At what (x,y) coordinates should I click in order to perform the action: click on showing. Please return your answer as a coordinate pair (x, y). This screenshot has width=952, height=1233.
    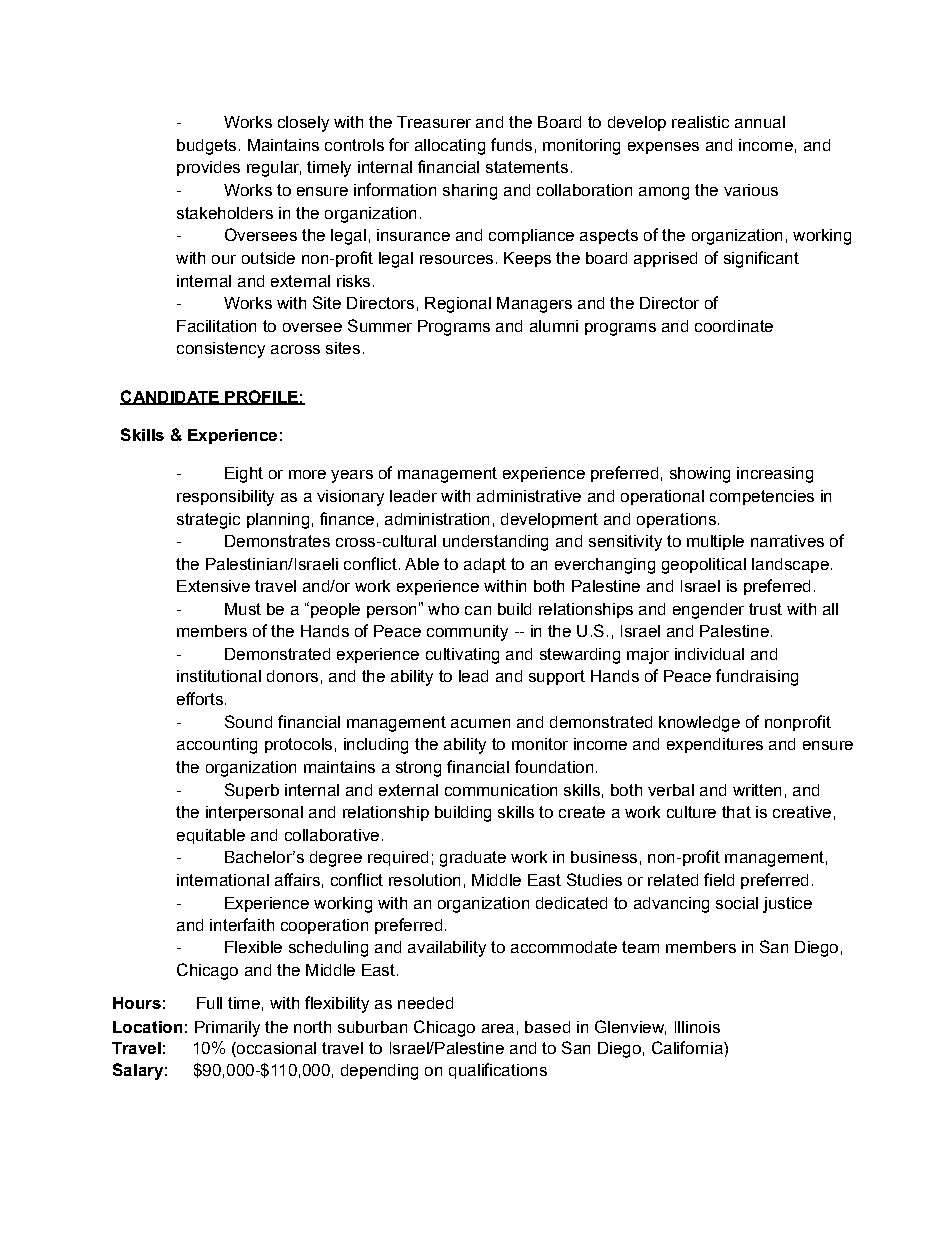
    Looking at the image, I should click on (700, 475).
